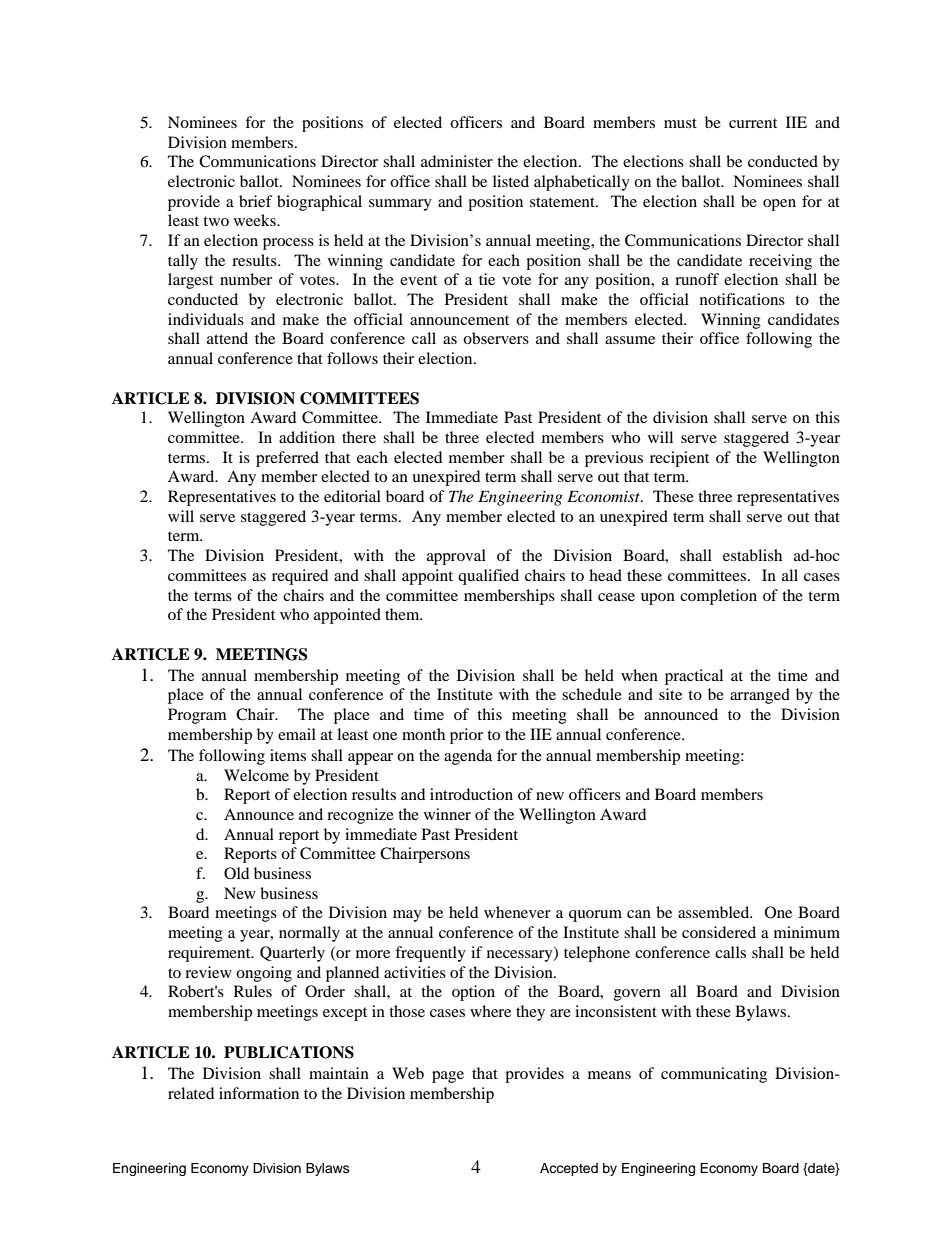 The width and height of the screenshot is (952, 1233). I want to click on PUBLICATIONS, so click(289, 1052).
